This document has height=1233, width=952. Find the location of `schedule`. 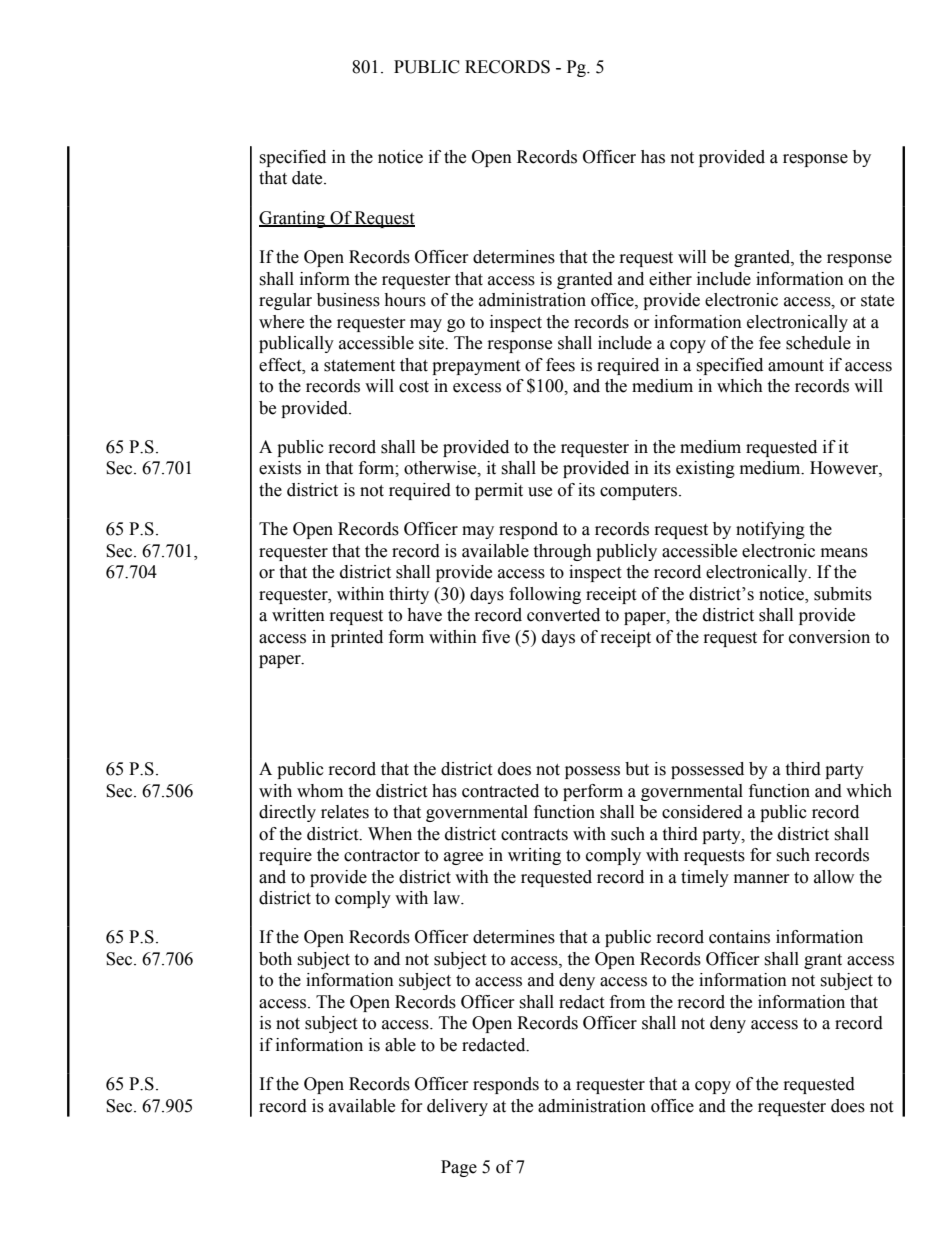

schedule is located at coordinates (818, 343).
